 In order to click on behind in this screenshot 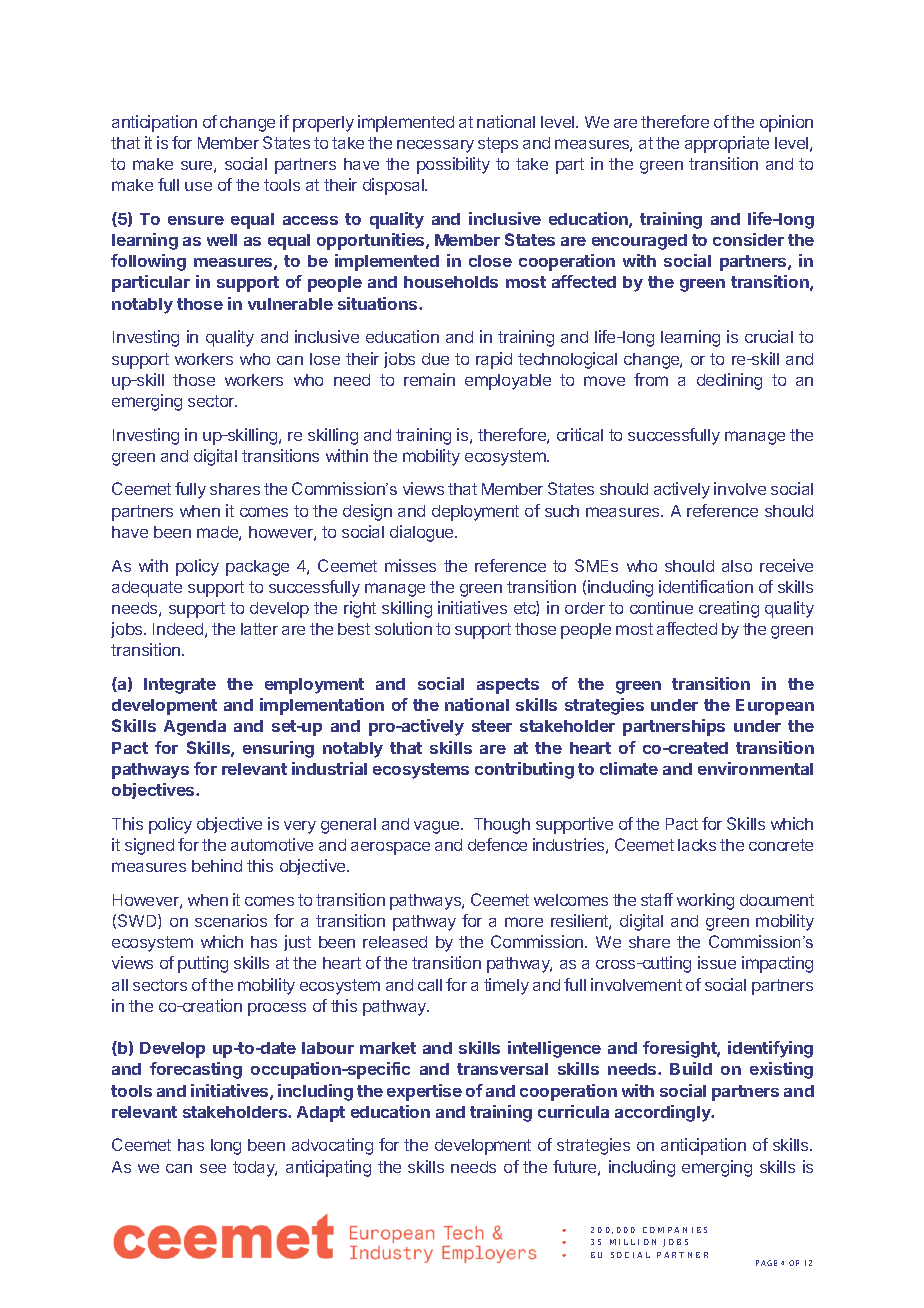, I will do `click(217, 865)`.
